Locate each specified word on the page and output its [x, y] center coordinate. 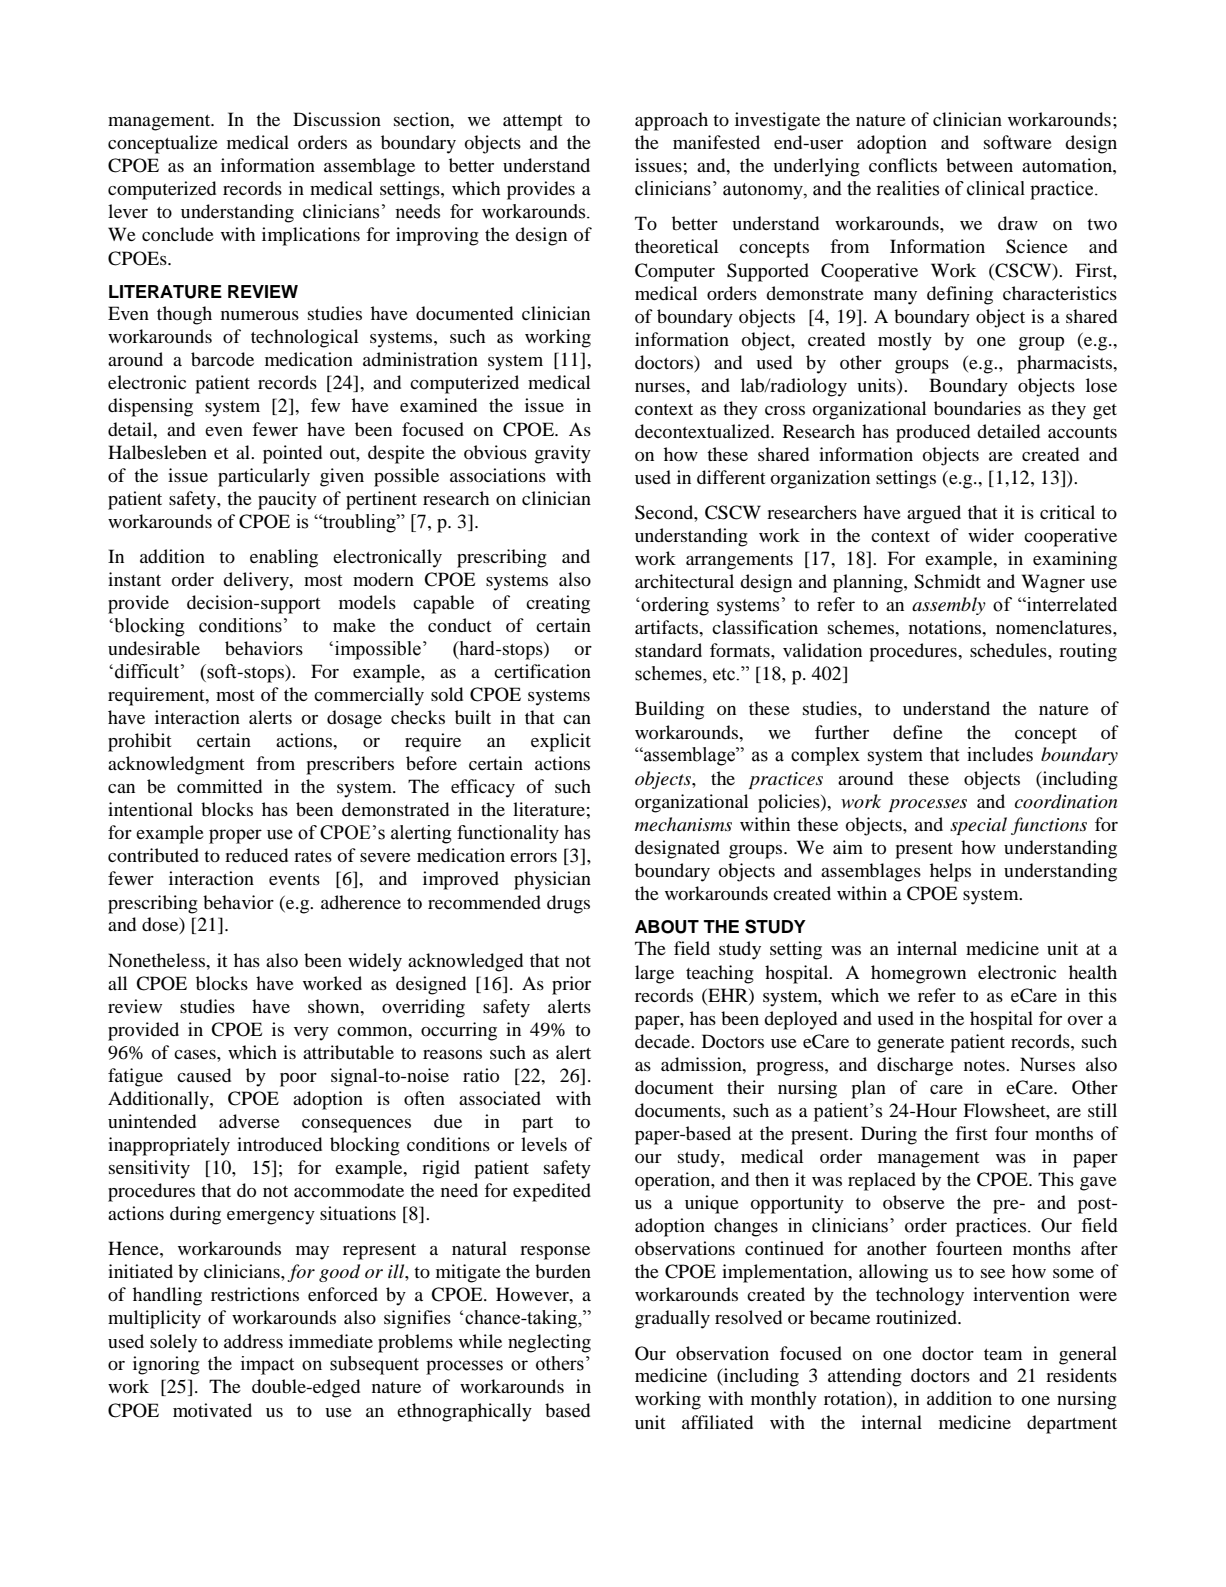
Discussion [337, 119]
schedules [1009, 650]
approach [671, 121]
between [979, 165]
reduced [256, 855]
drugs [568, 904]
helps [950, 872]
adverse [249, 1121]
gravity [563, 454]
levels [544, 1144]
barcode [222, 359]
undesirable [154, 648]
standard [668, 650]
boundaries [977, 408]
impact [267, 1365]
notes [985, 1065]
